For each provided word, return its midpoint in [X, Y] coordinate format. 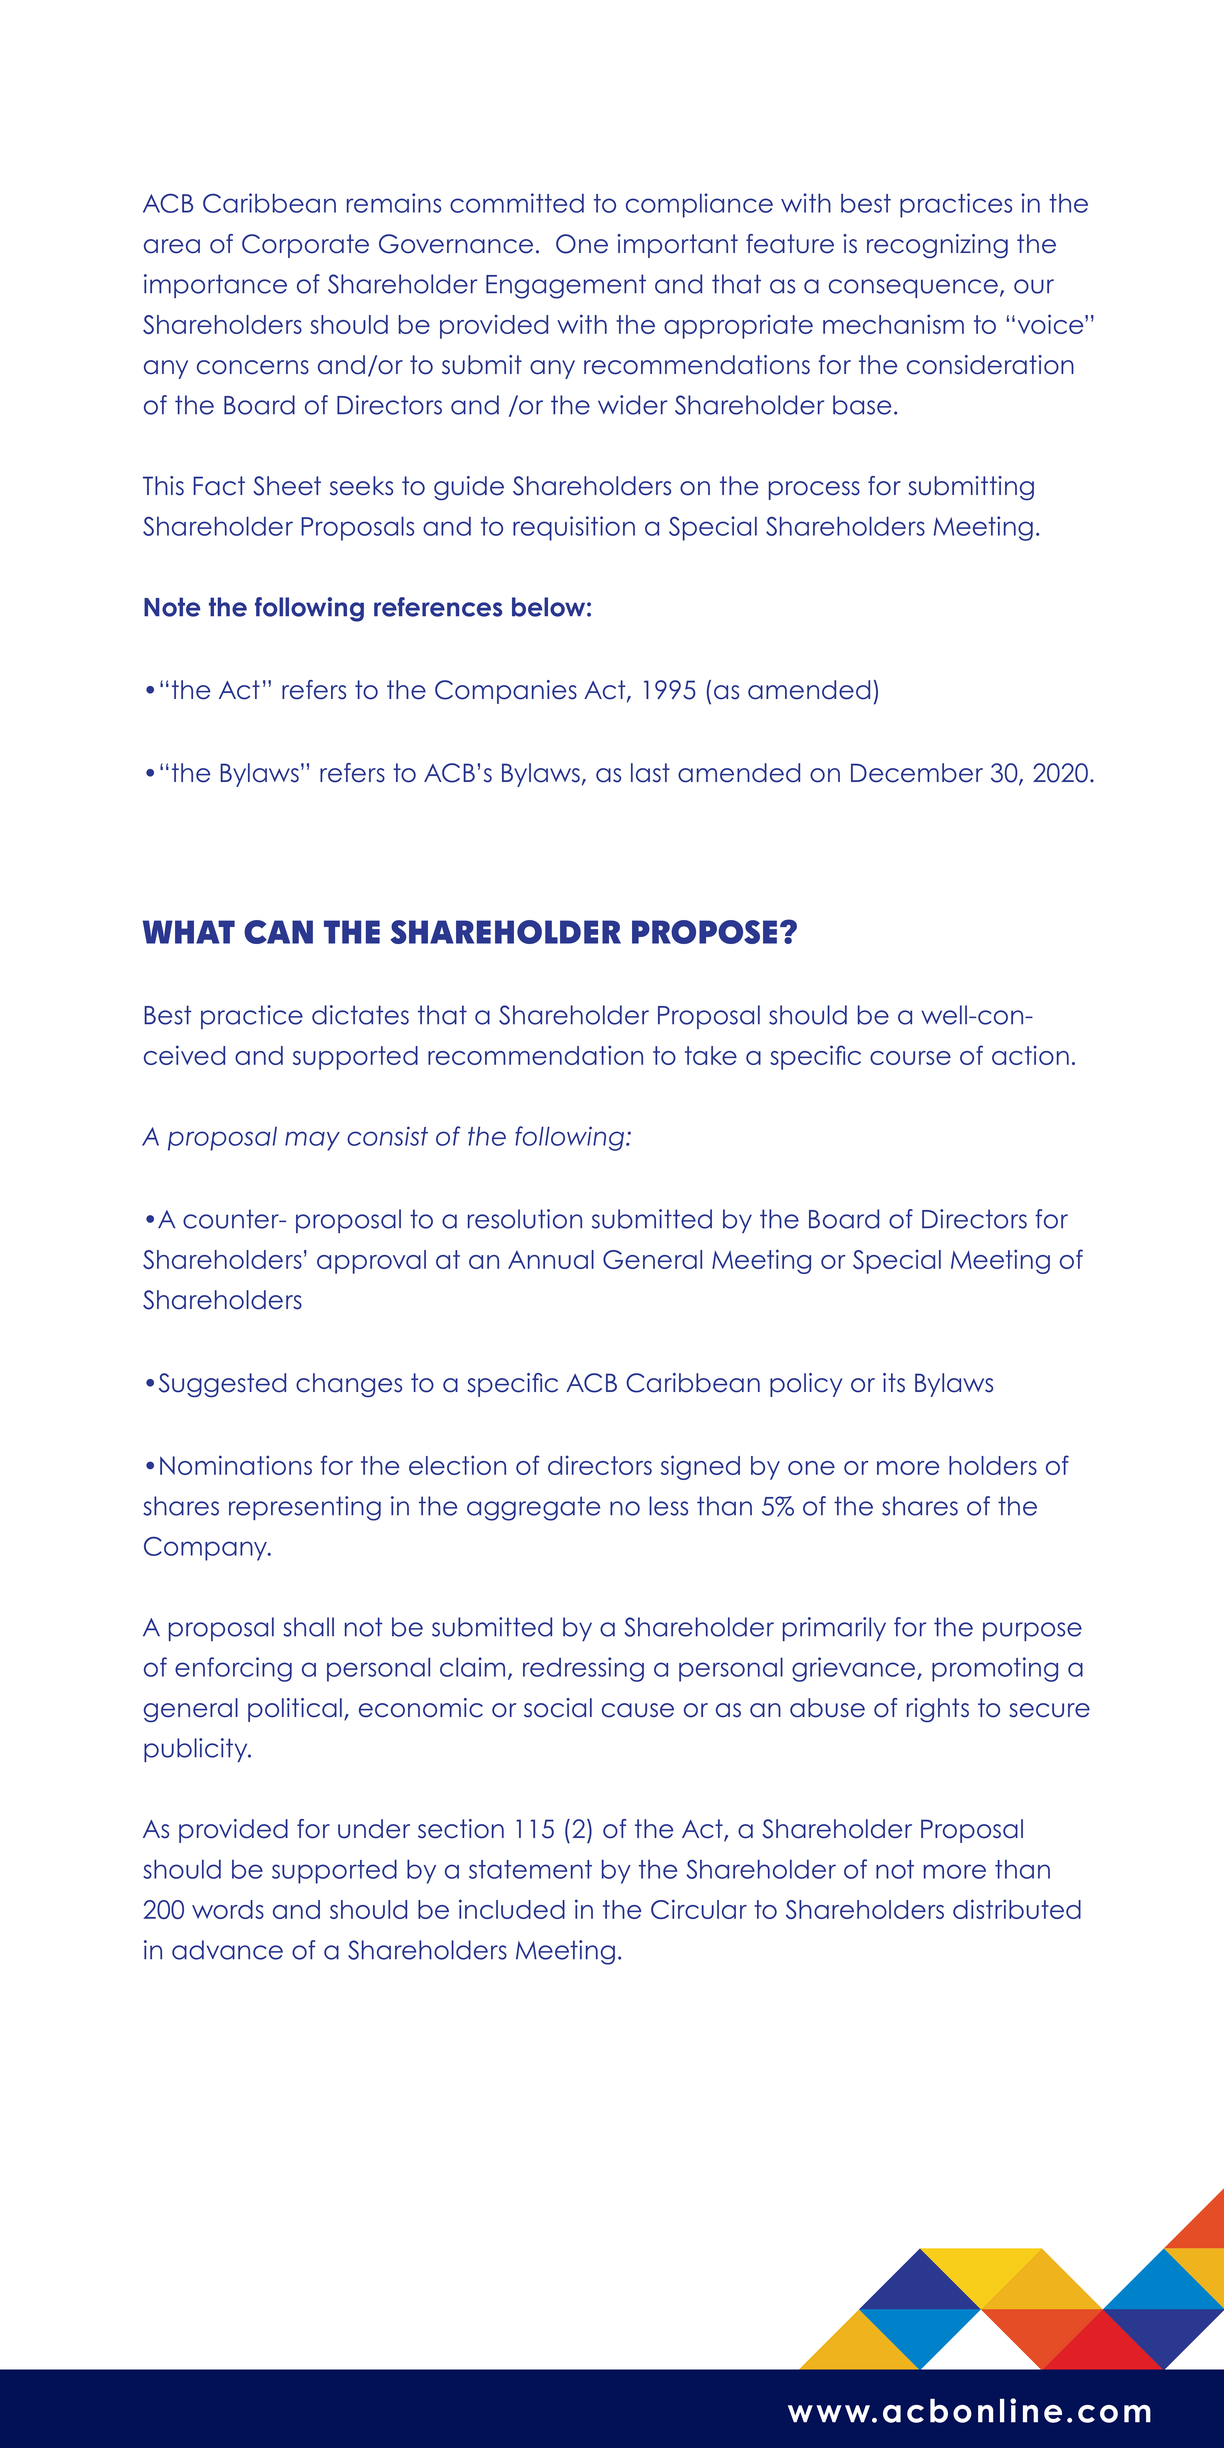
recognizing [937, 246]
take [711, 1055]
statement [530, 1869]
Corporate [305, 246]
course [910, 1058]
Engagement [566, 286]
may [312, 1141]
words [228, 1909]
